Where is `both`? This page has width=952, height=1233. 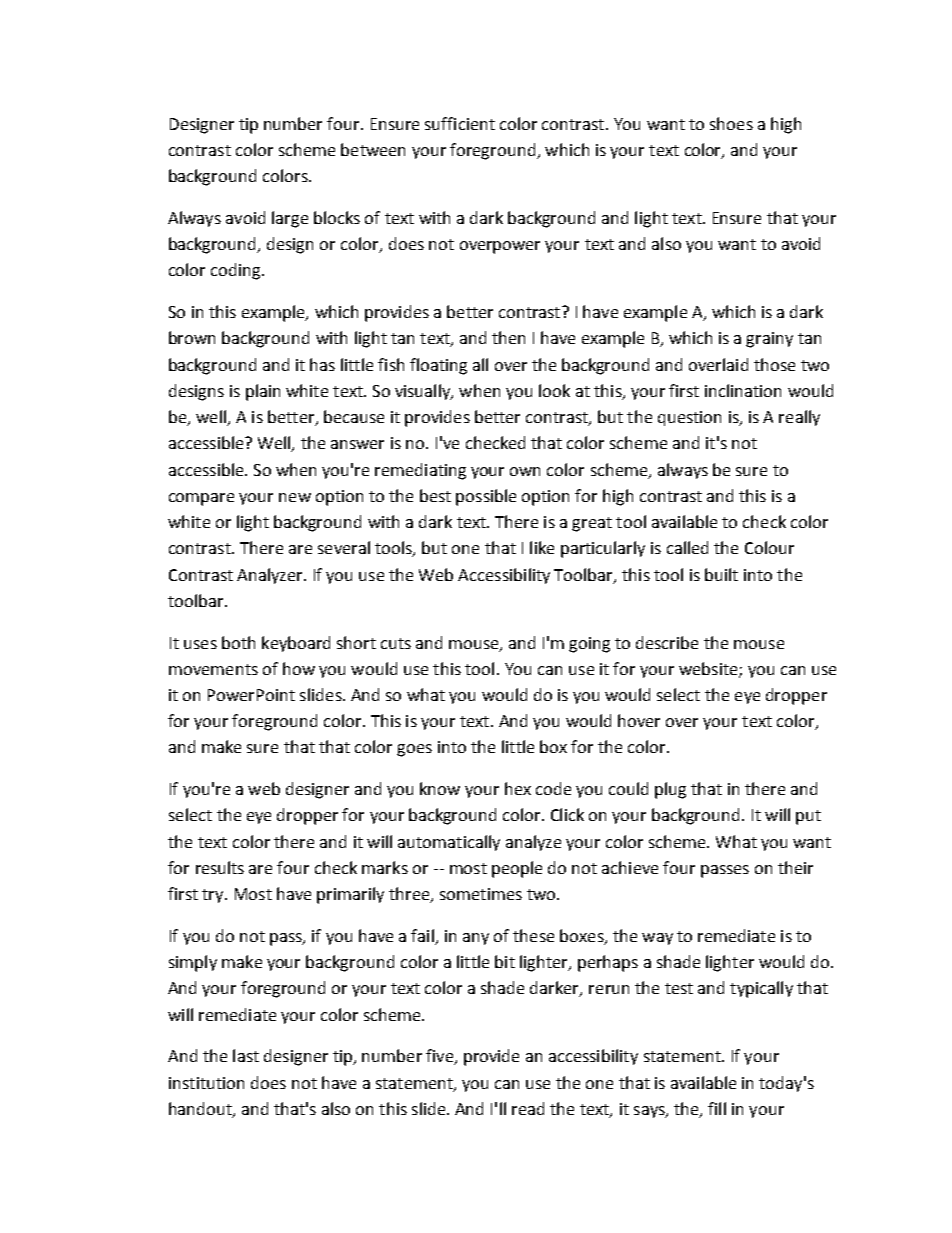
both is located at coordinates (238, 642).
